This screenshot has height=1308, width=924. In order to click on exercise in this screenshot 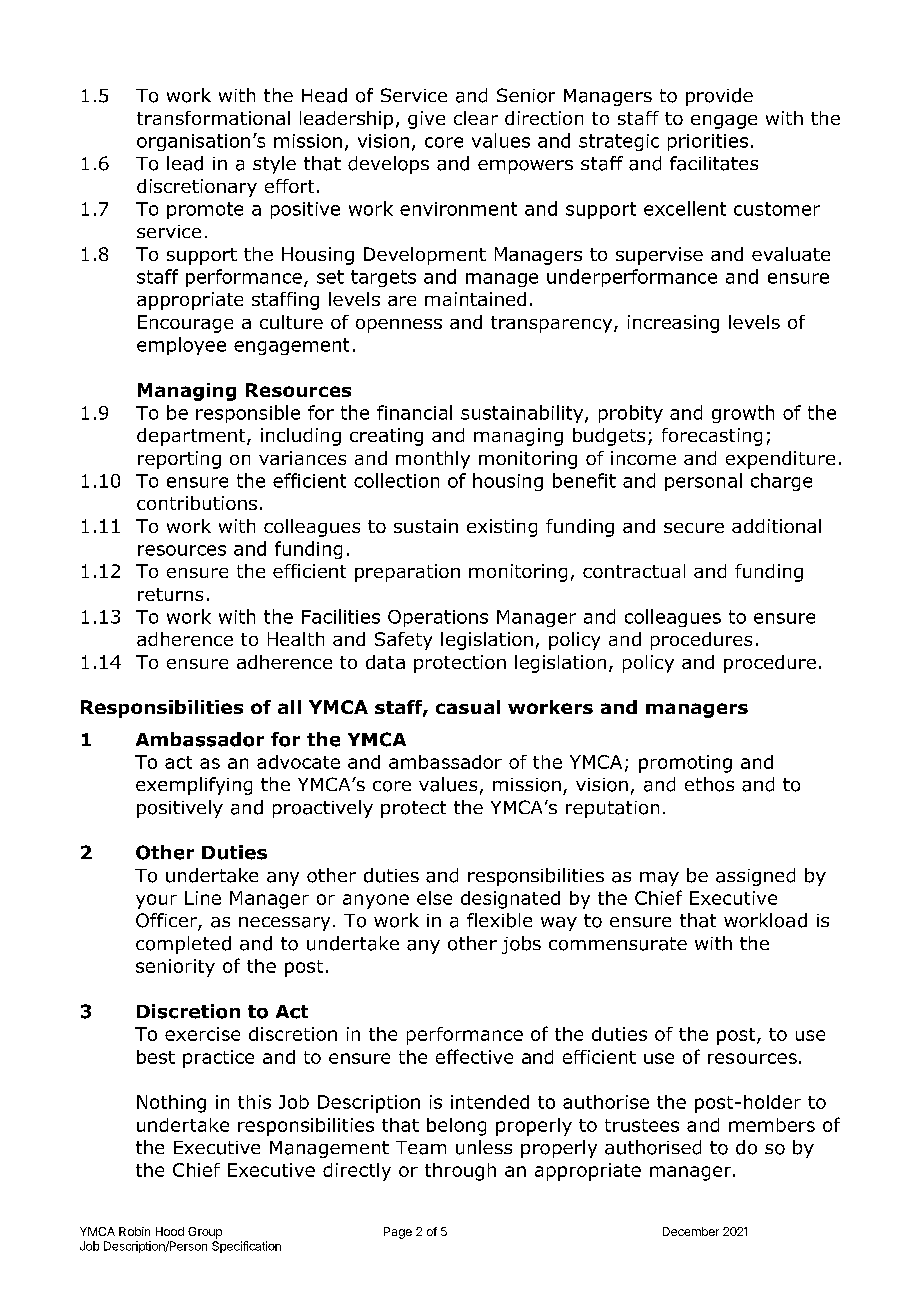, I will do `click(202, 1034)`.
